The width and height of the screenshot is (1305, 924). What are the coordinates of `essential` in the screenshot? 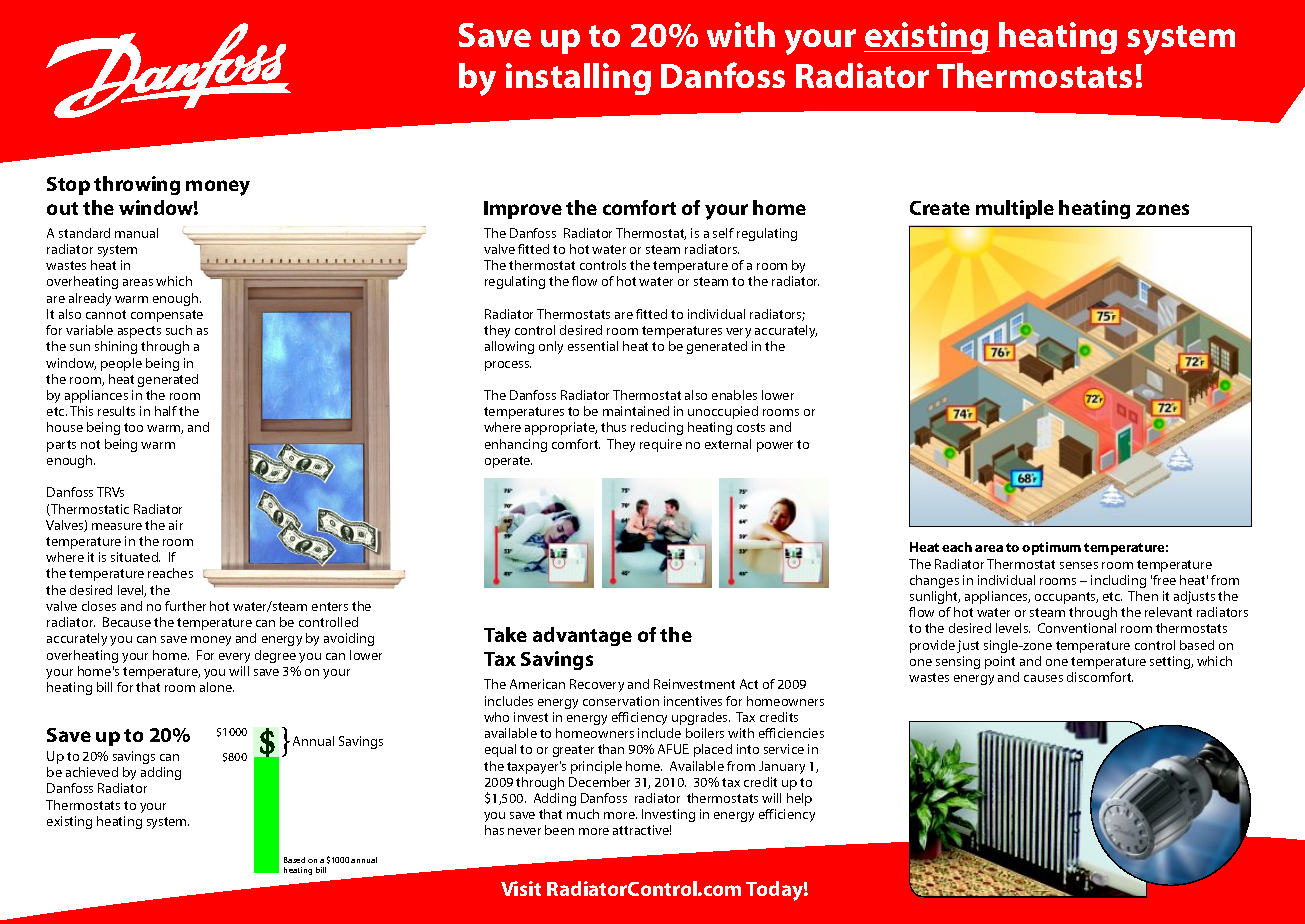 It's located at (593, 346).
